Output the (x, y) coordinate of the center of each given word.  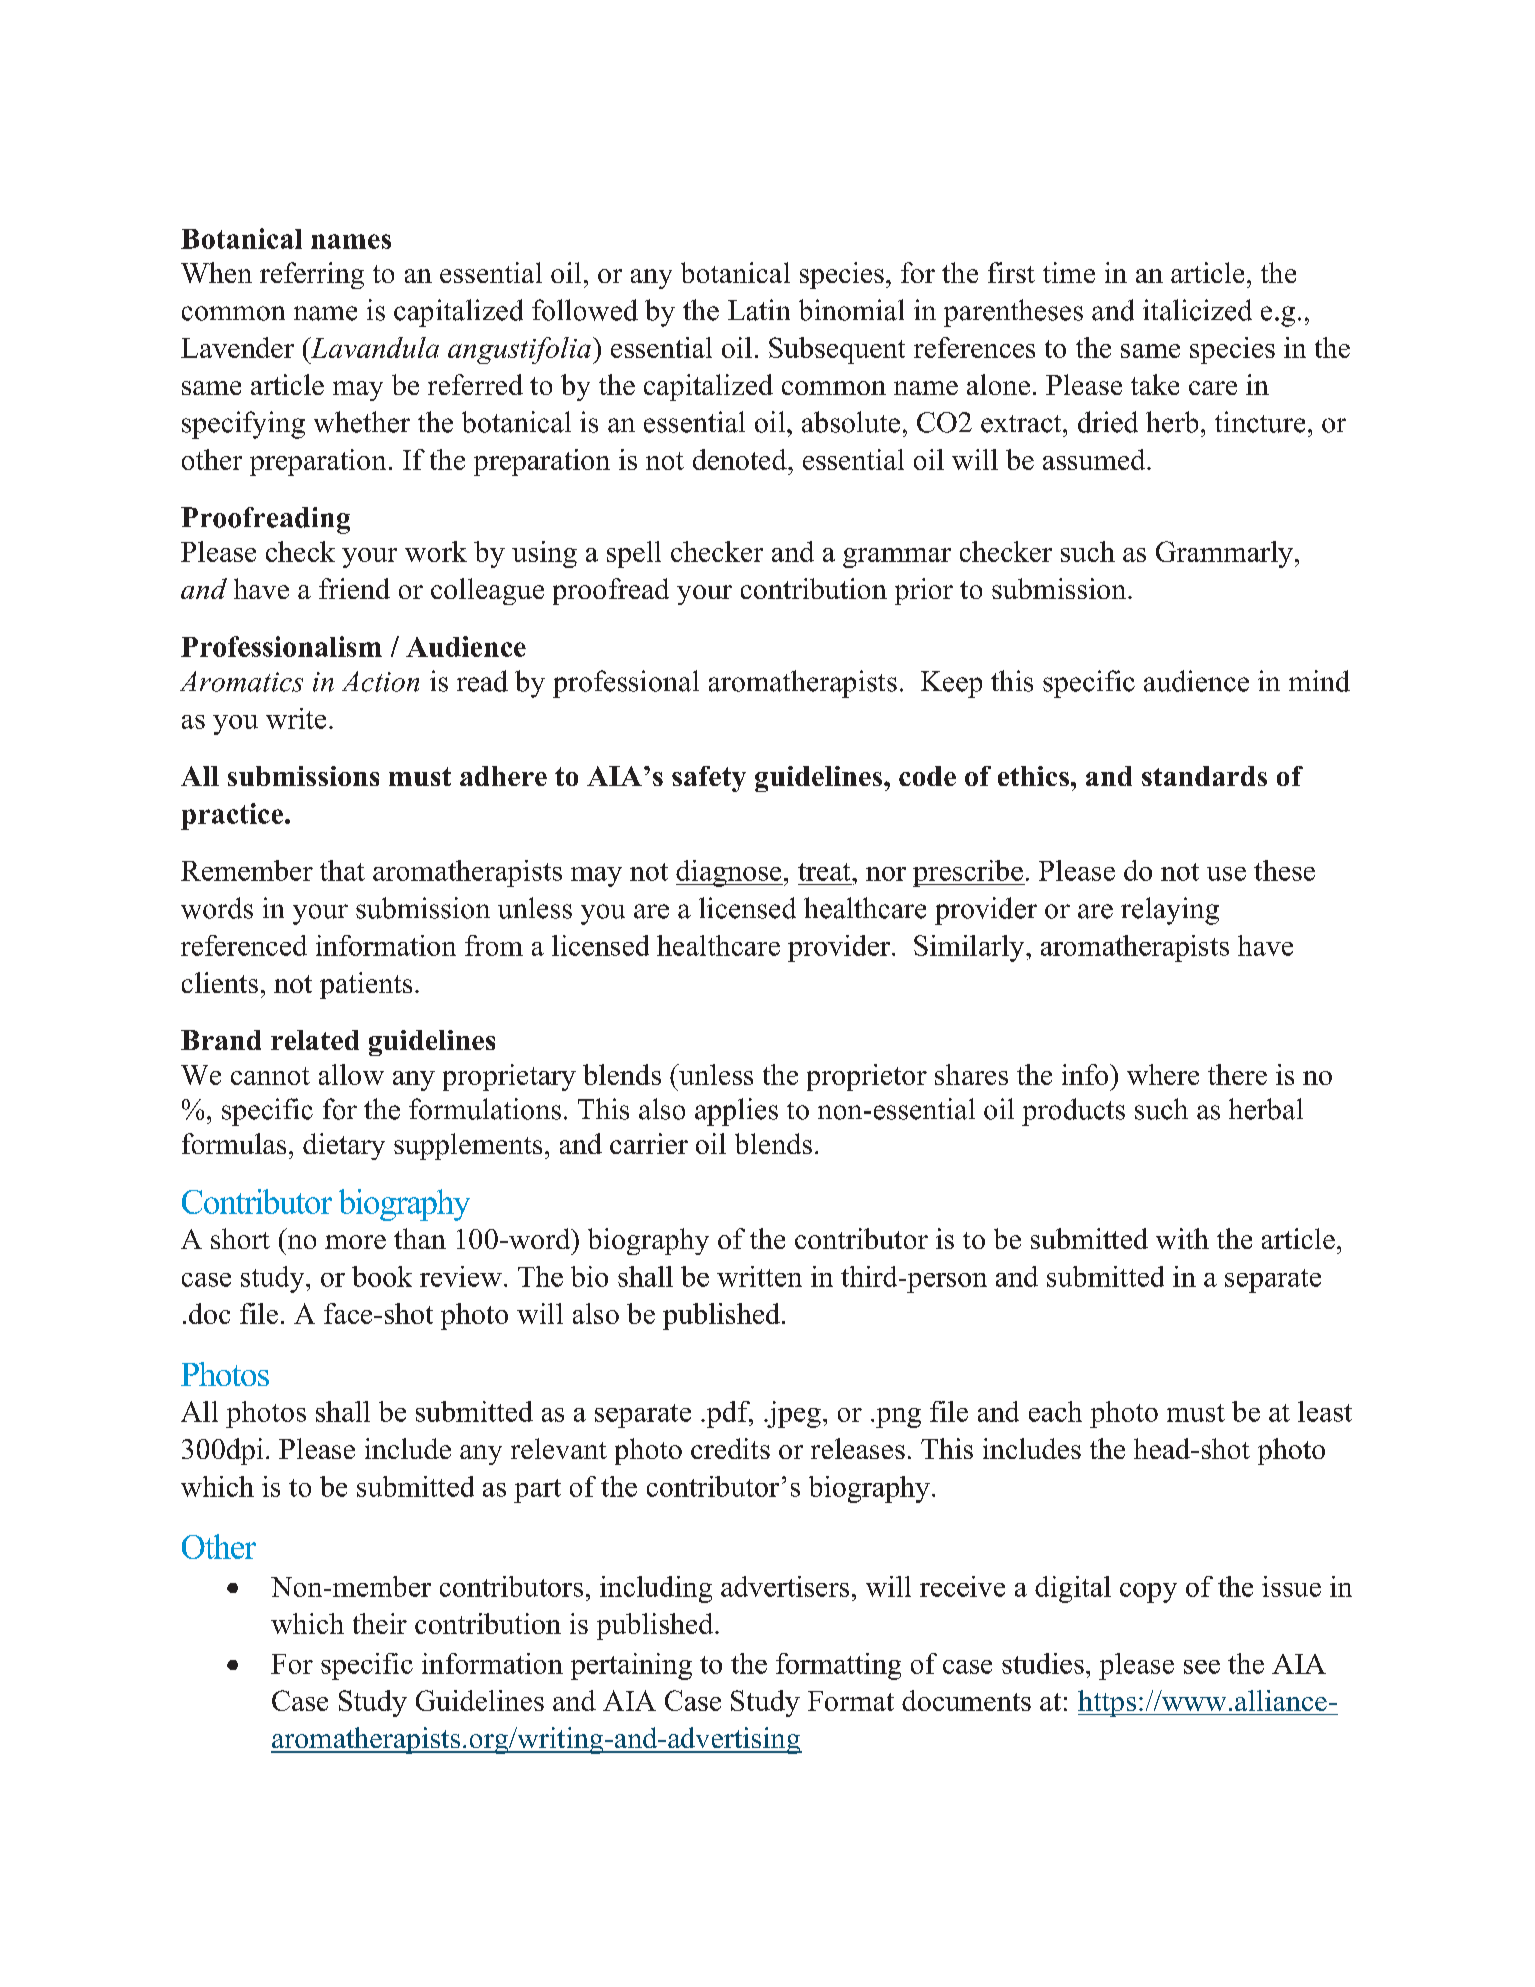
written (759, 1276)
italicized (1197, 310)
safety (709, 779)
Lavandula (373, 347)
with (1182, 1238)
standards (1204, 776)
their (380, 1623)
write (296, 718)
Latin (759, 310)
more (355, 1242)
